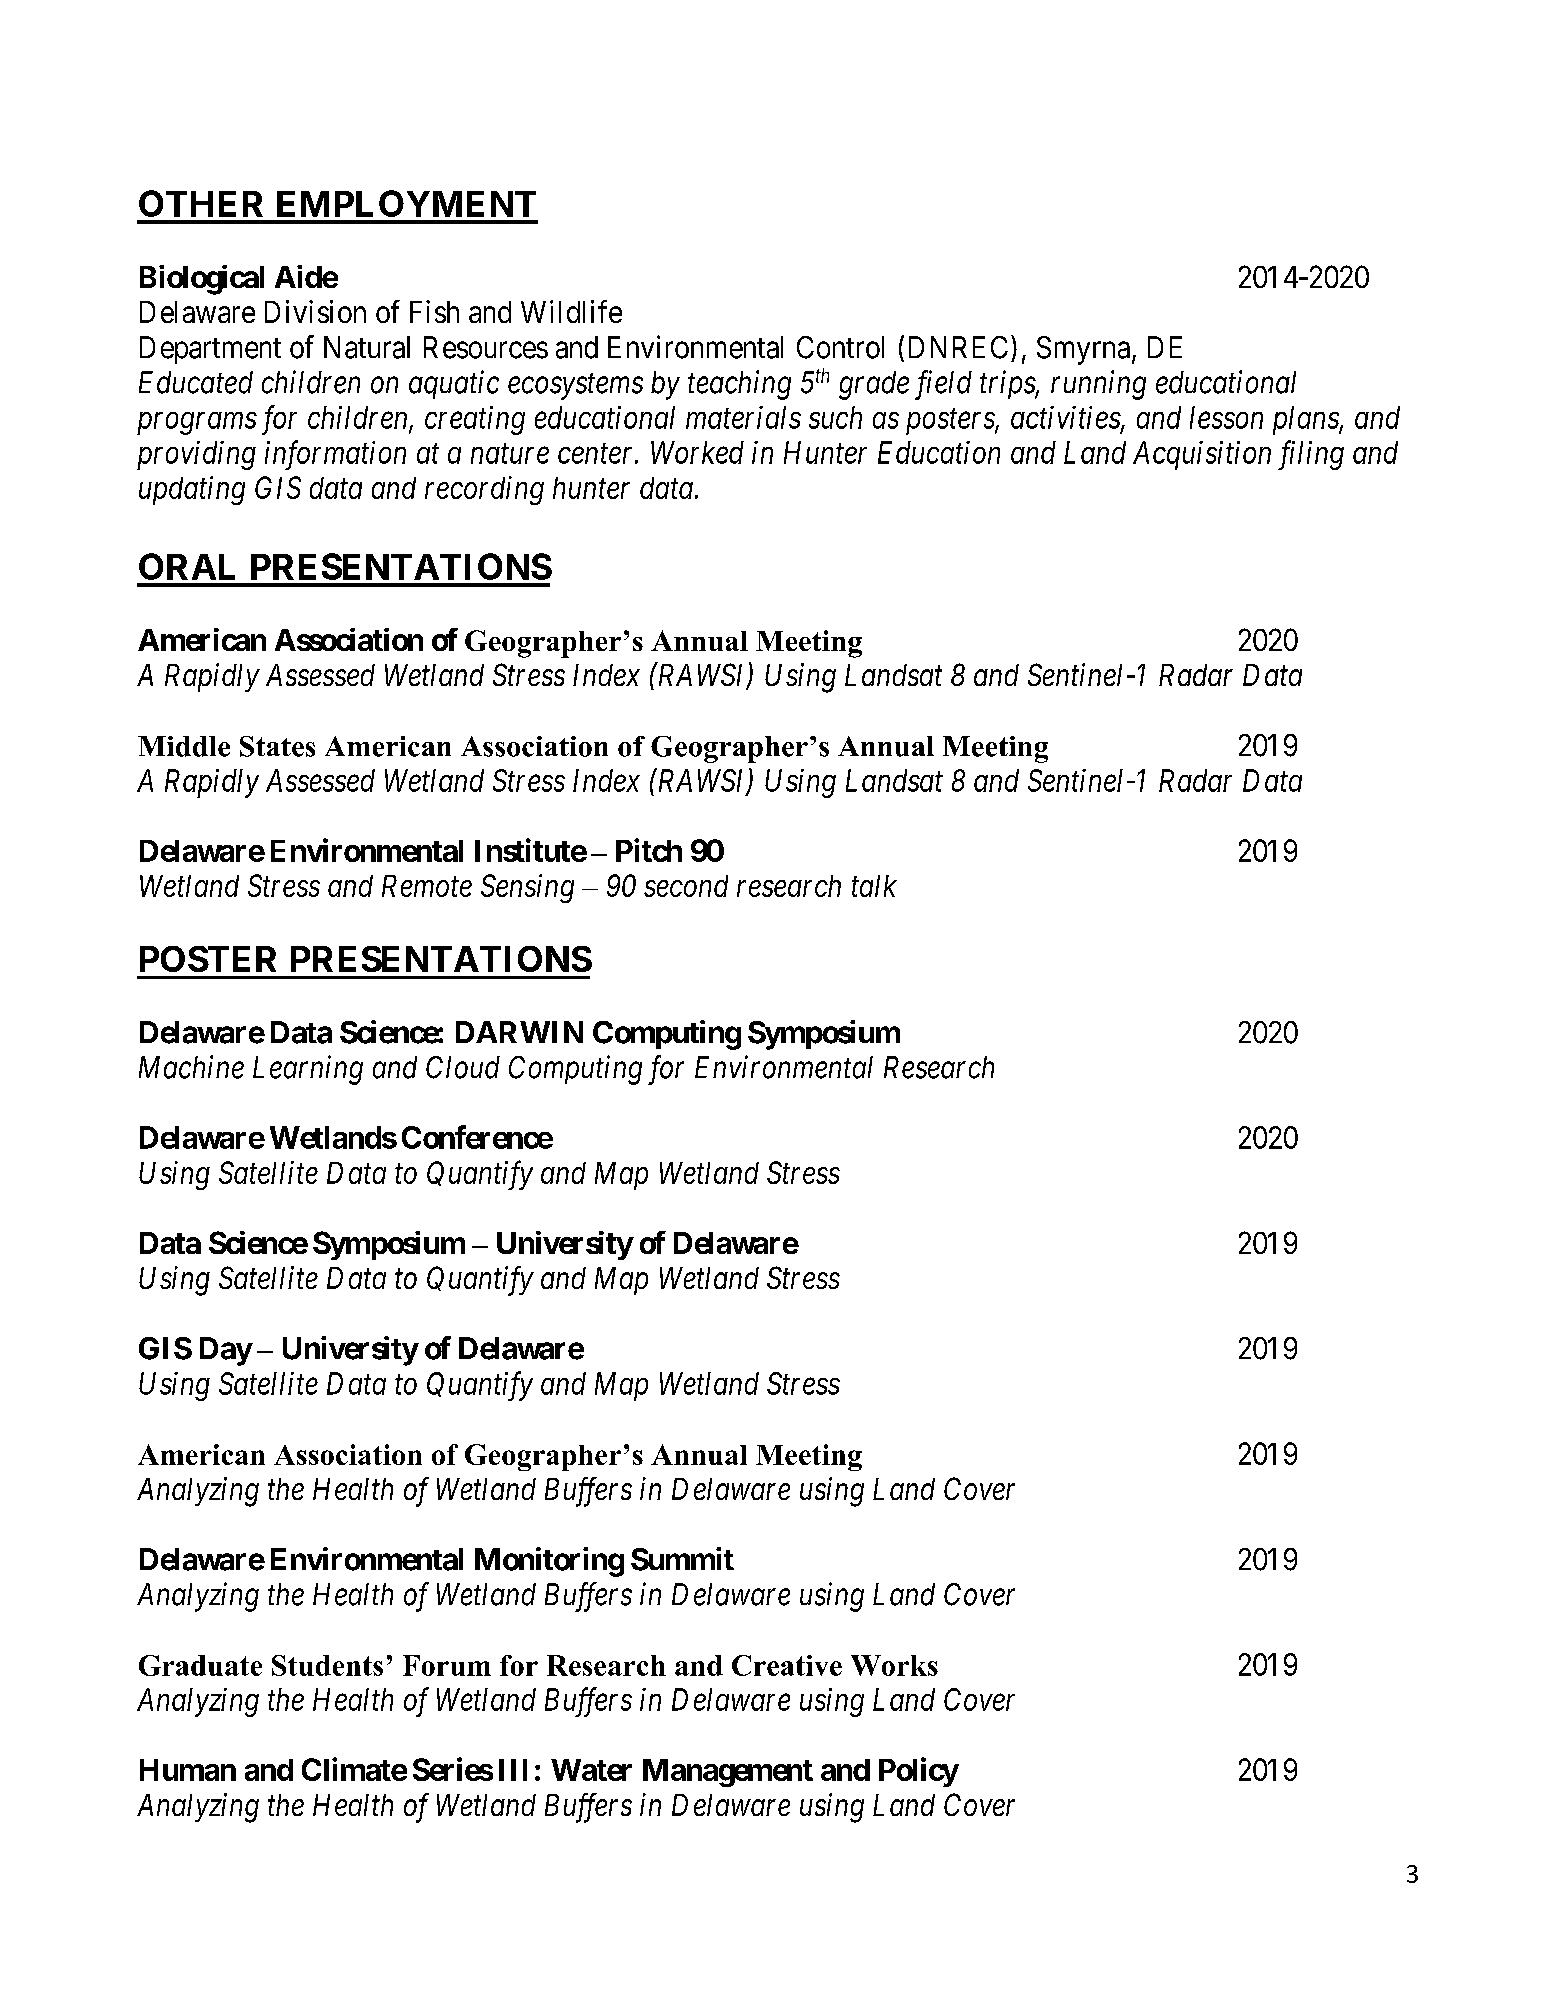  Describe the element at coordinates (1085, 350) in the screenshot. I see `Smyrna` at that location.
